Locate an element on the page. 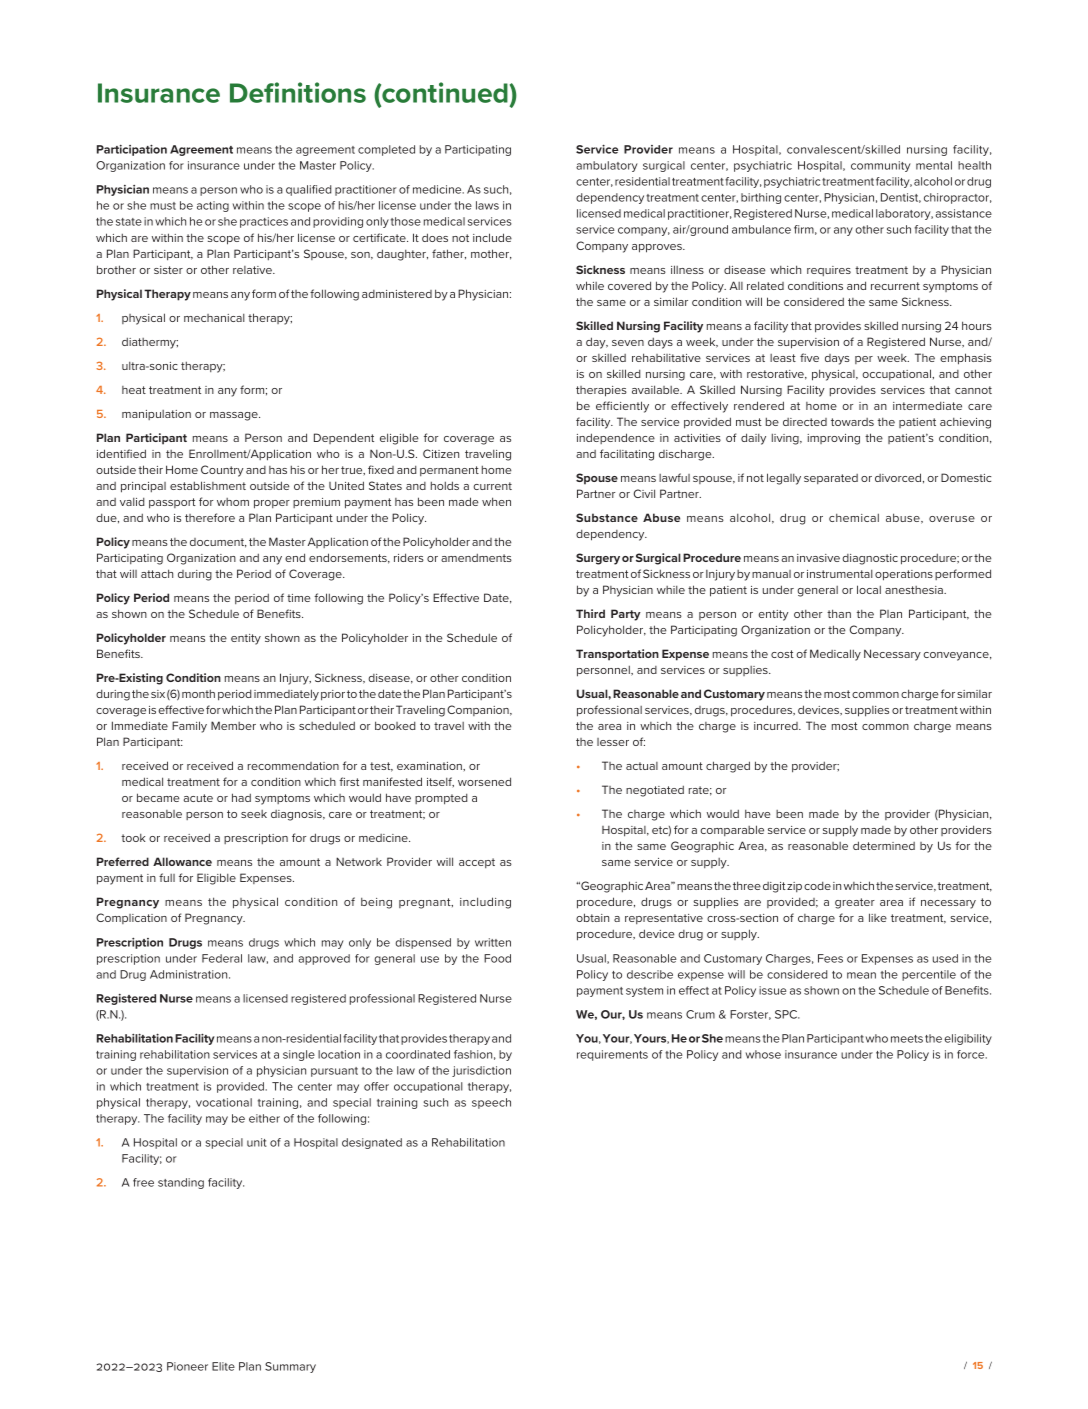 This document has height=1409, width=1088. ambulatory is located at coordinates (607, 166).
